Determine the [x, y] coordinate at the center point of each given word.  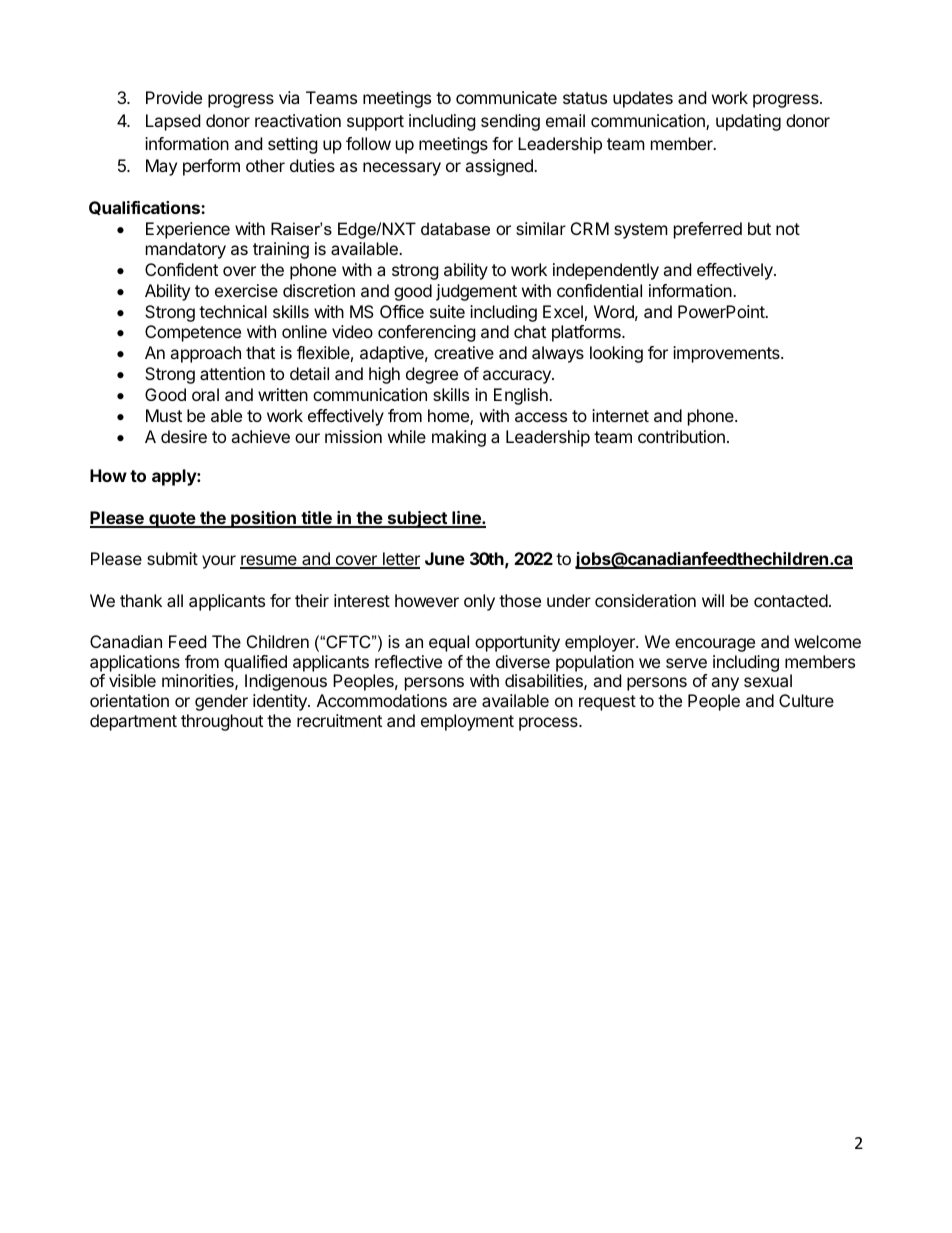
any [725, 684]
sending [510, 122]
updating [748, 122]
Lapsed [173, 122]
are [465, 702]
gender [221, 702]
